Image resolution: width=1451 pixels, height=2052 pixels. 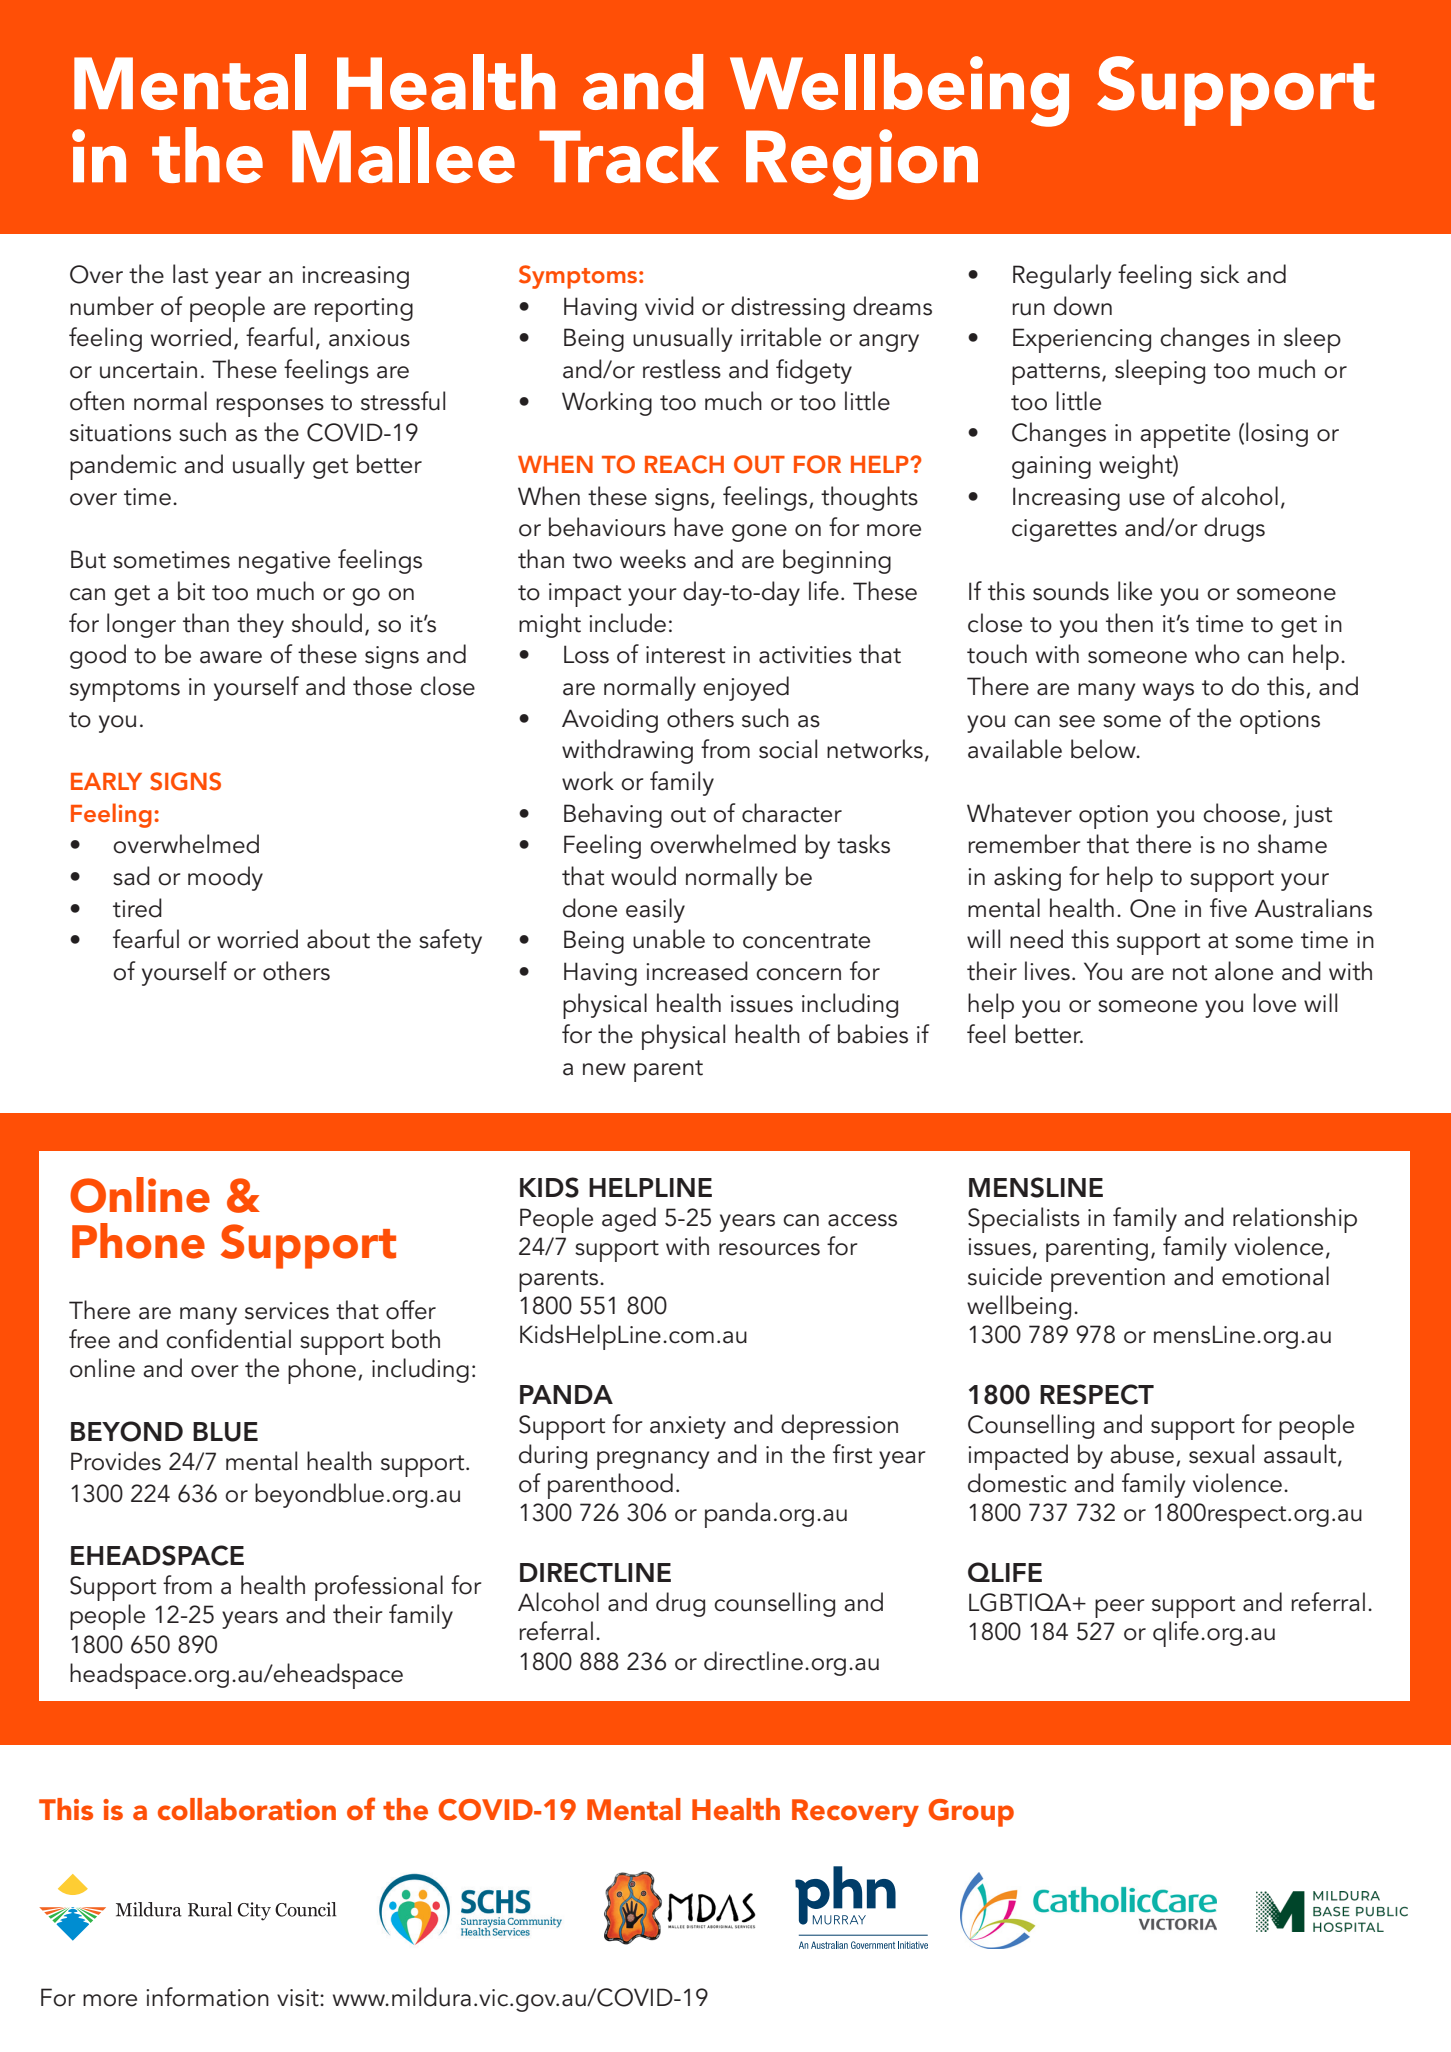 I want to click on Track, so click(x=629, y=155).
